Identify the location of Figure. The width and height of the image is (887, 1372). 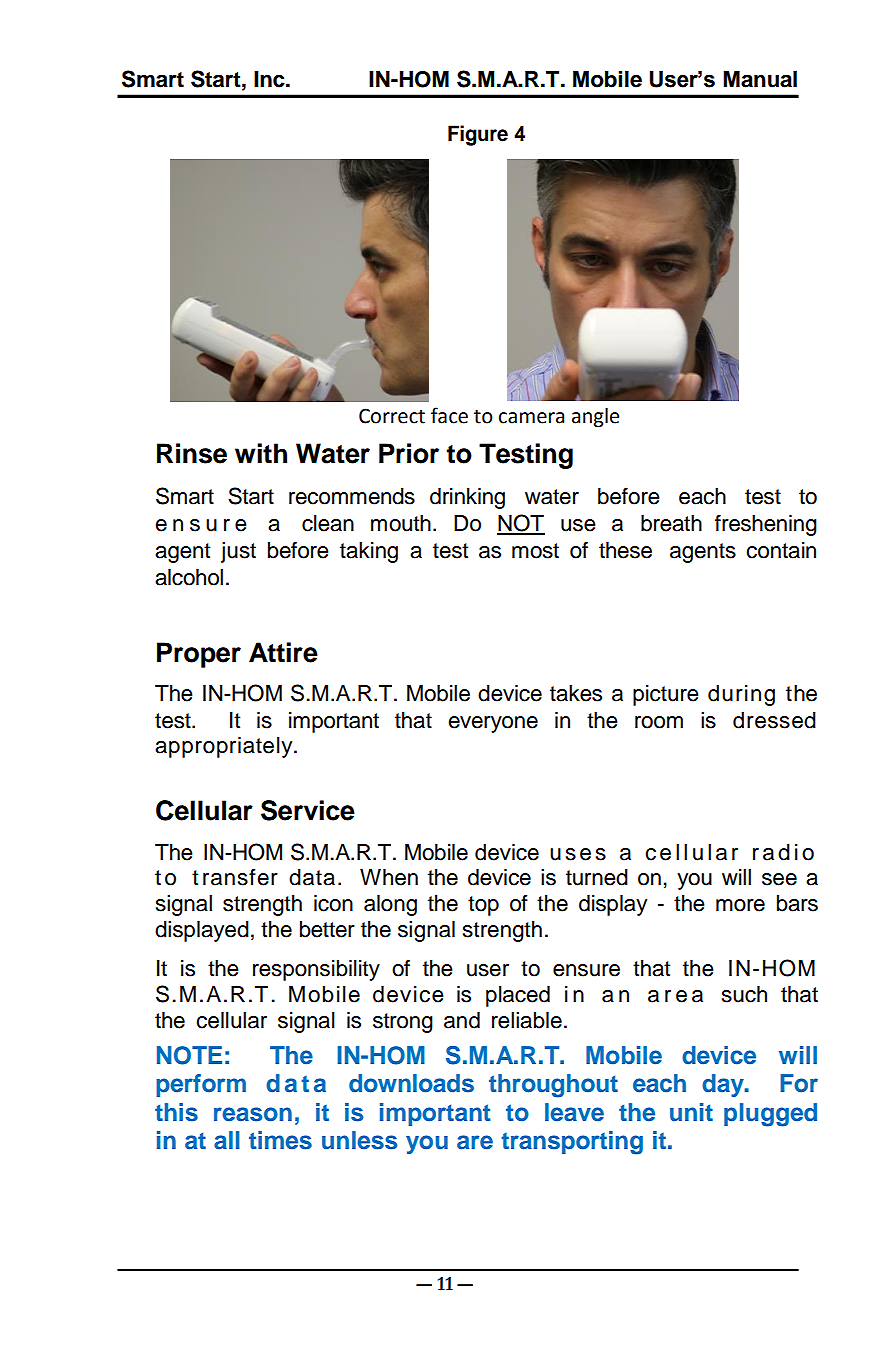
(478, 135).
